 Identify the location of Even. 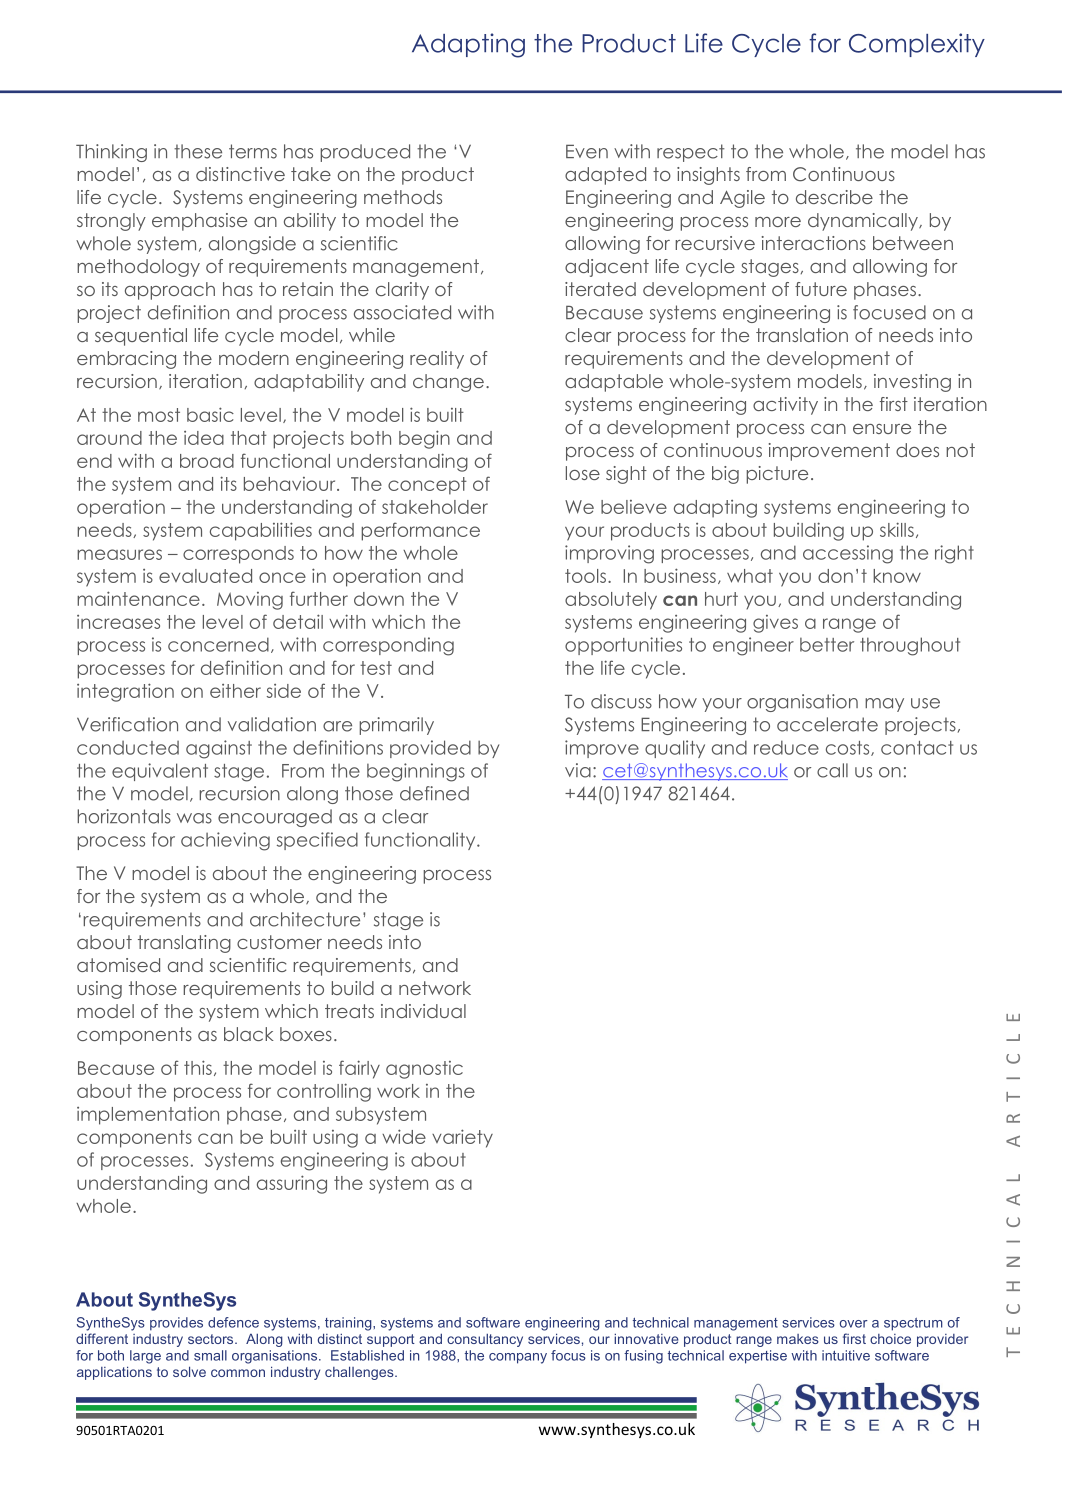
(587, 151).
